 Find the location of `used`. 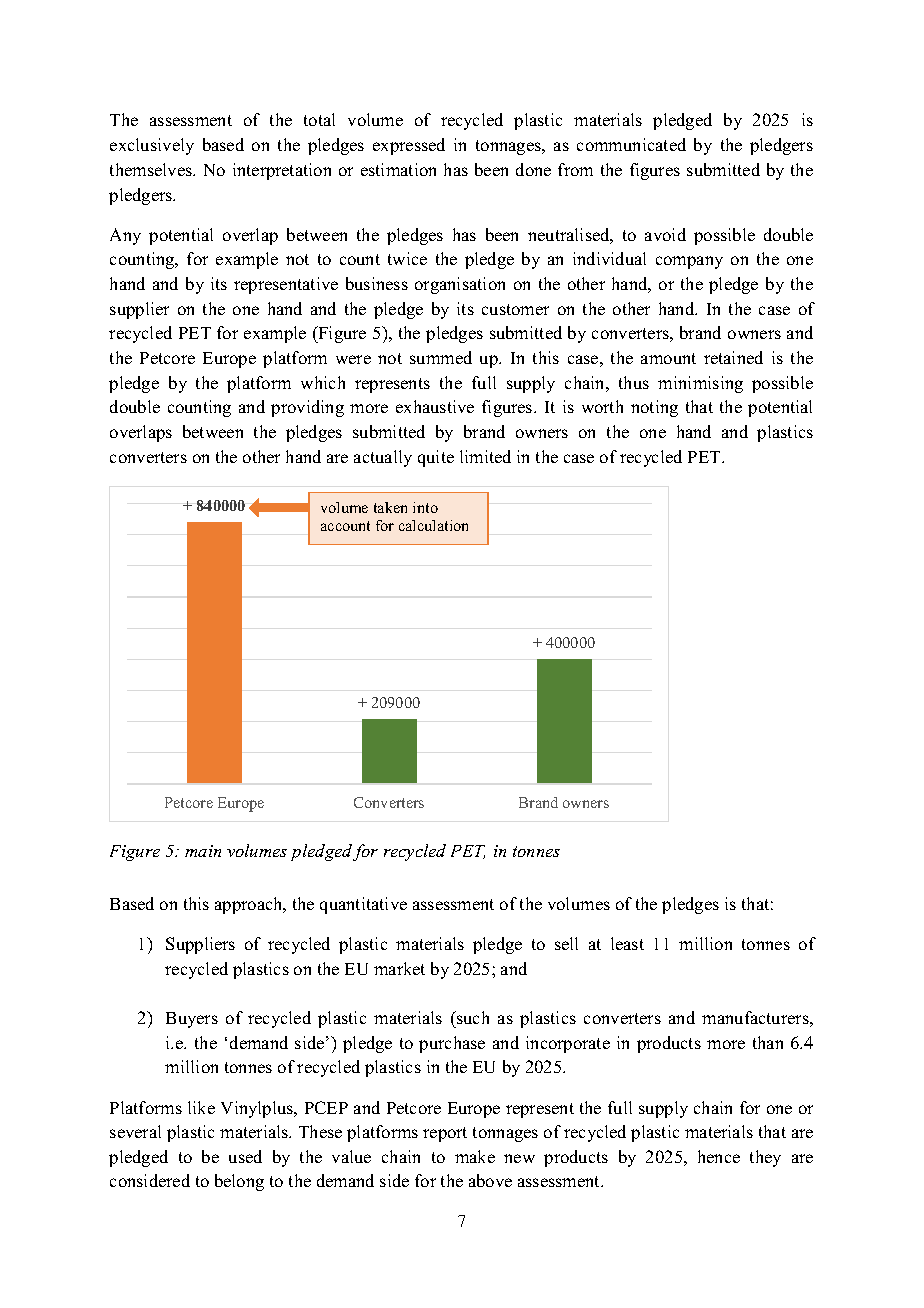

used is located at coordinates (245, 1156).
